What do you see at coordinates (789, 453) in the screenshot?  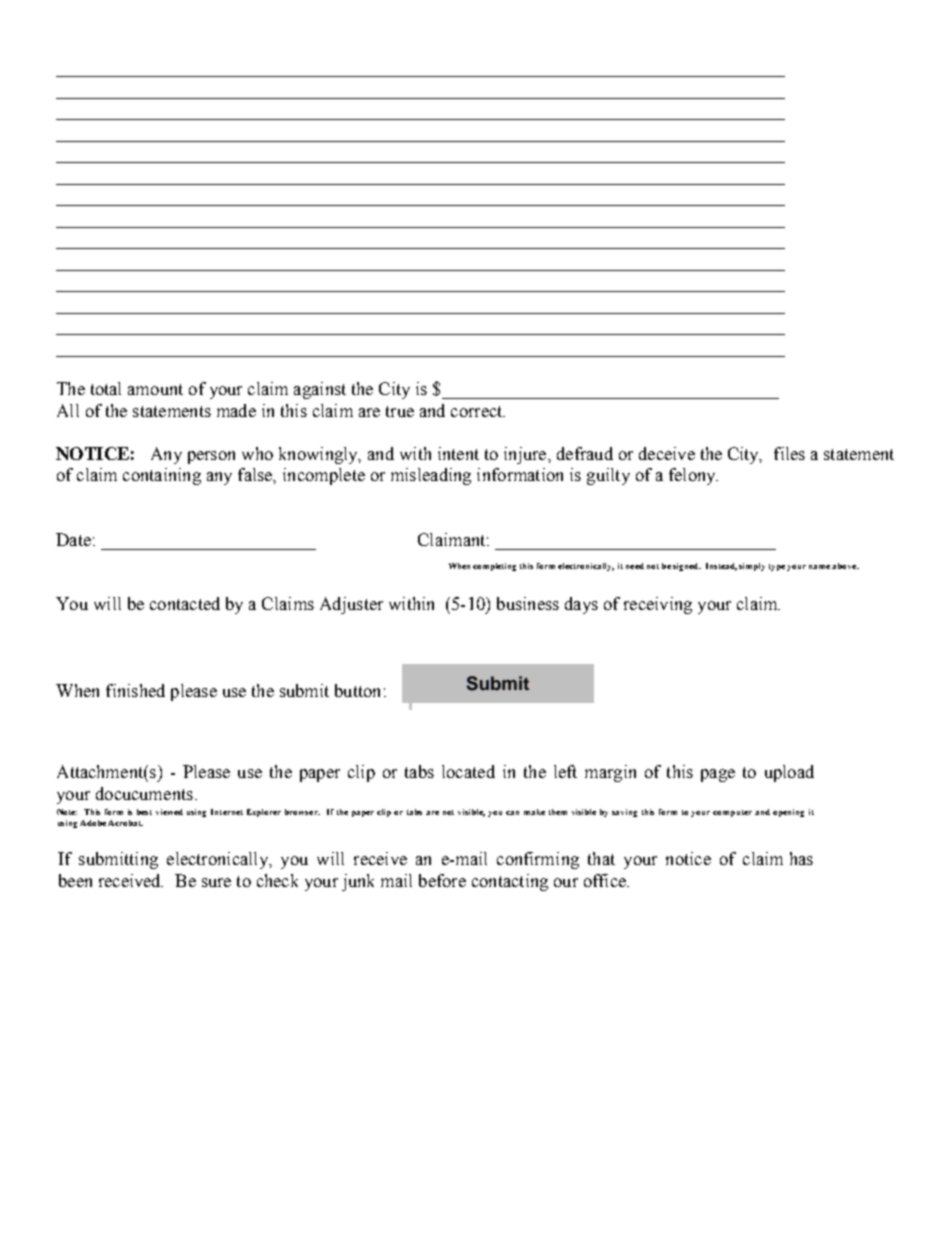 I see `files` at bounding box center [789, 453].
